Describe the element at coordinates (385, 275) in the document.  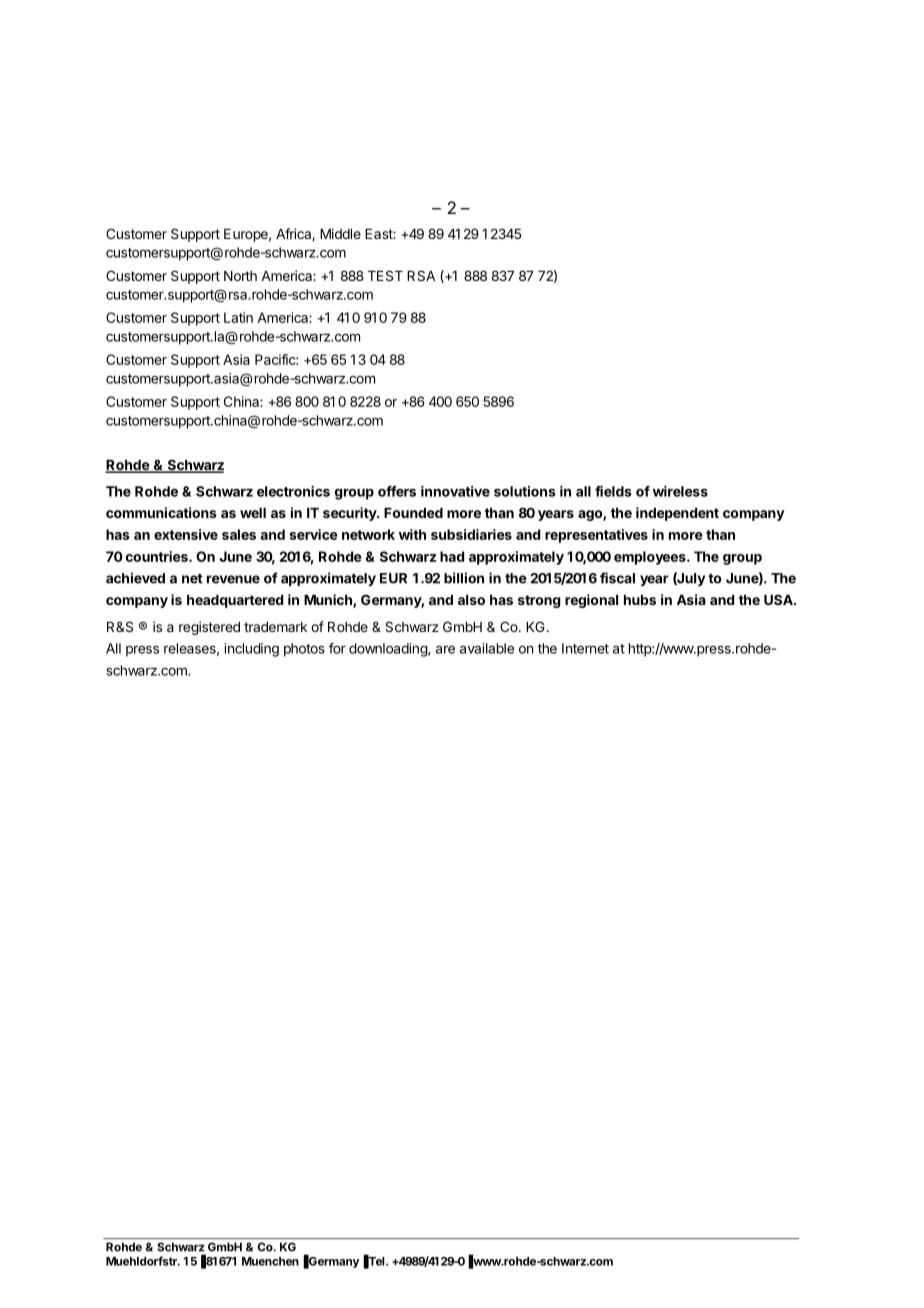
I see `TEST` at that location.
